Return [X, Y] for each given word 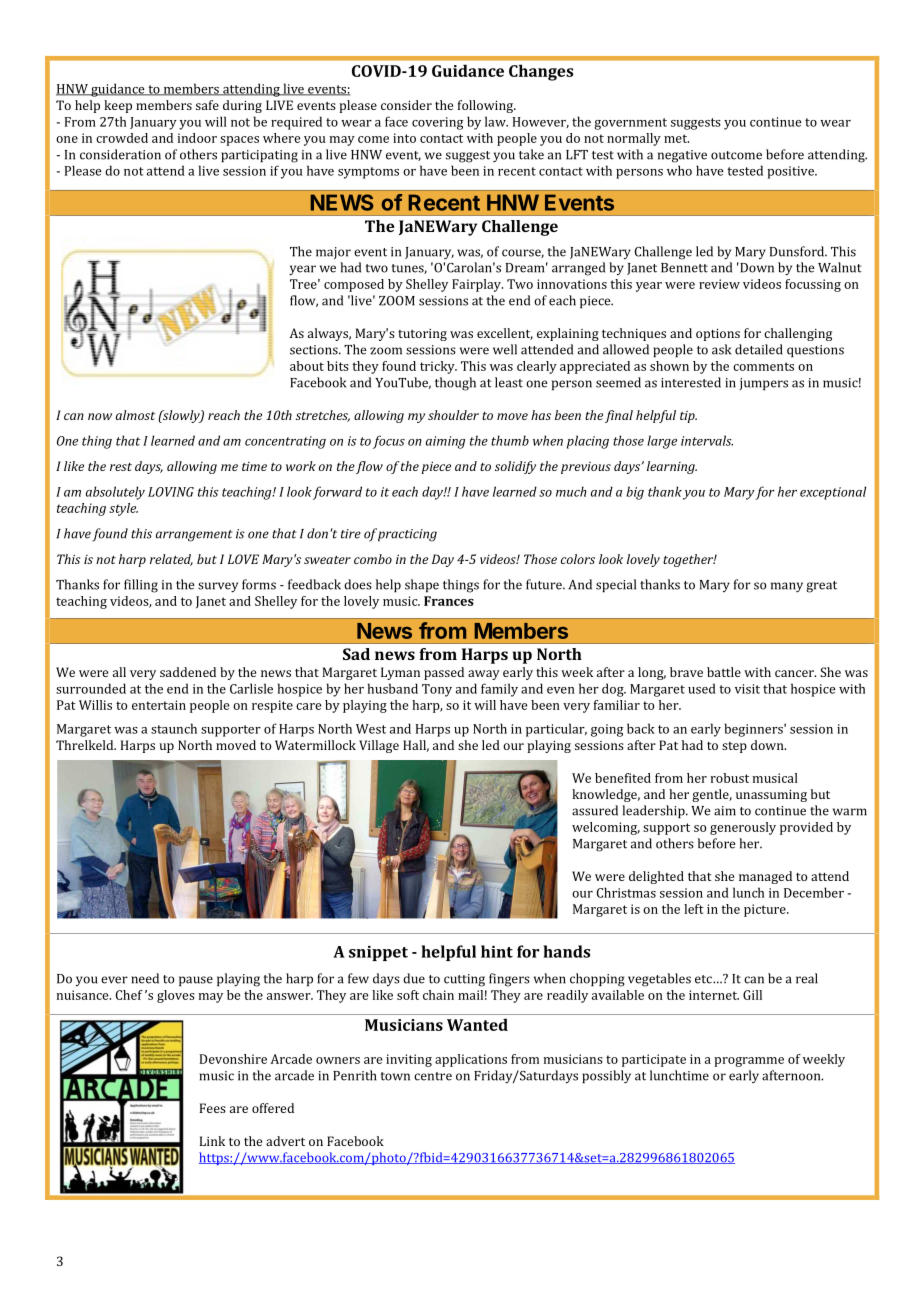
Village [379, 746]
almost [135, 415]
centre [433, 1076]
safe [207, 105]
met [676, 138]
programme [749, 1062]
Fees [213, 1108]
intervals [707, 440]
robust [730, 778]
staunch [174, 728]
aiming [445, 442]
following [487, 106]
